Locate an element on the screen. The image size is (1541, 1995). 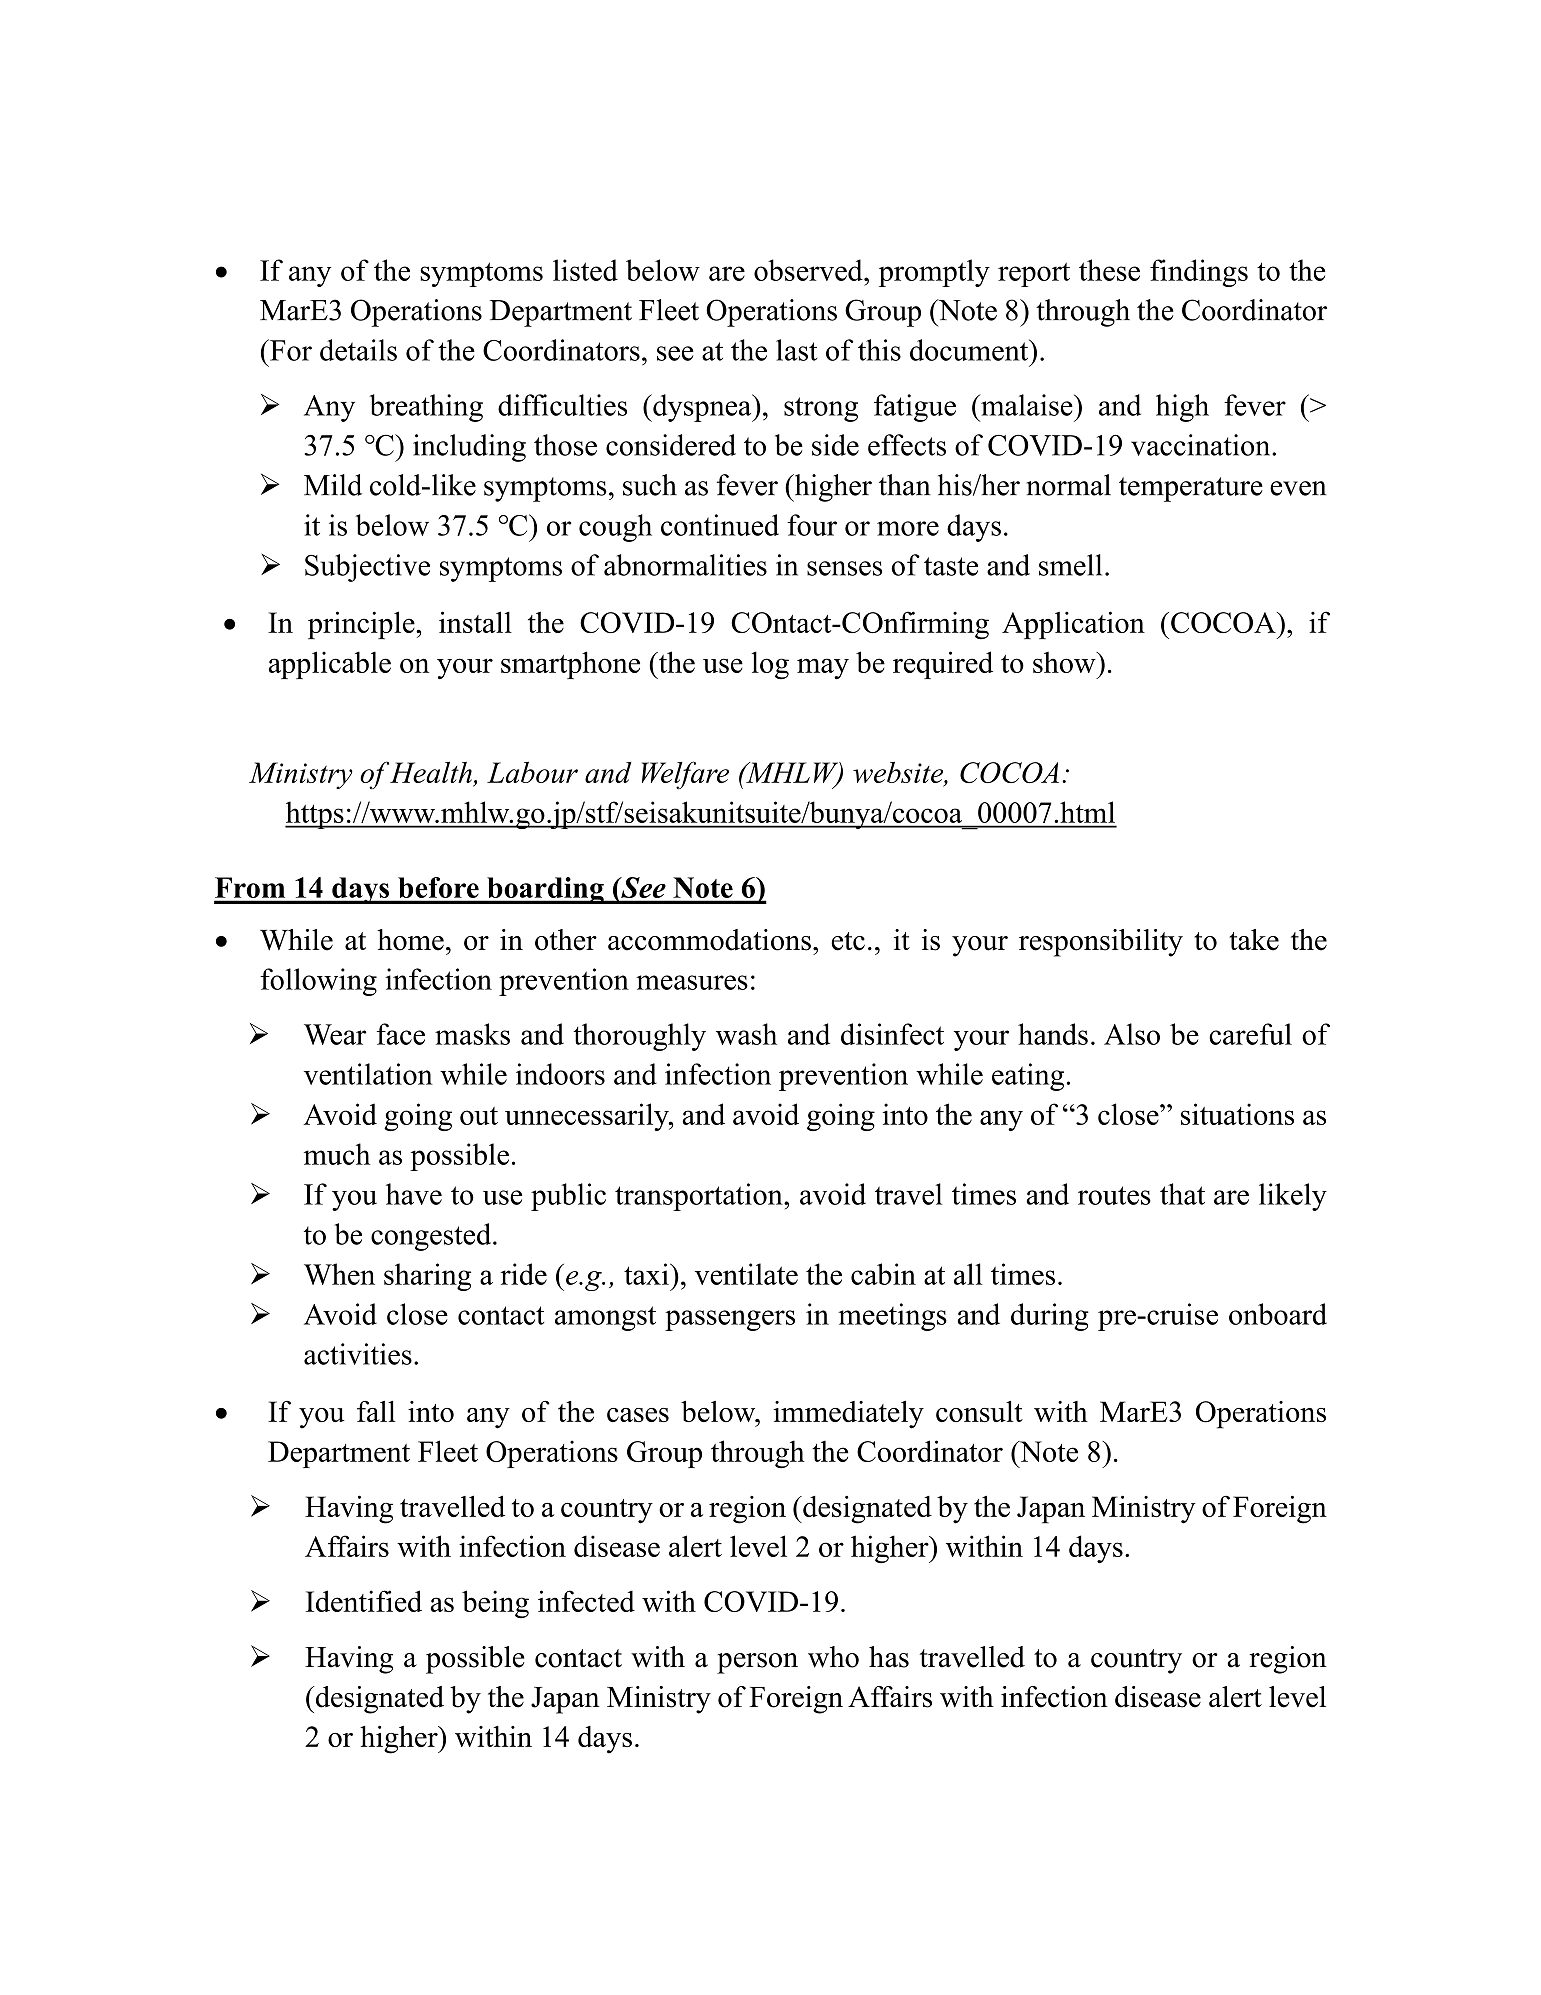
Application is located at coordinates (1073, 625).
